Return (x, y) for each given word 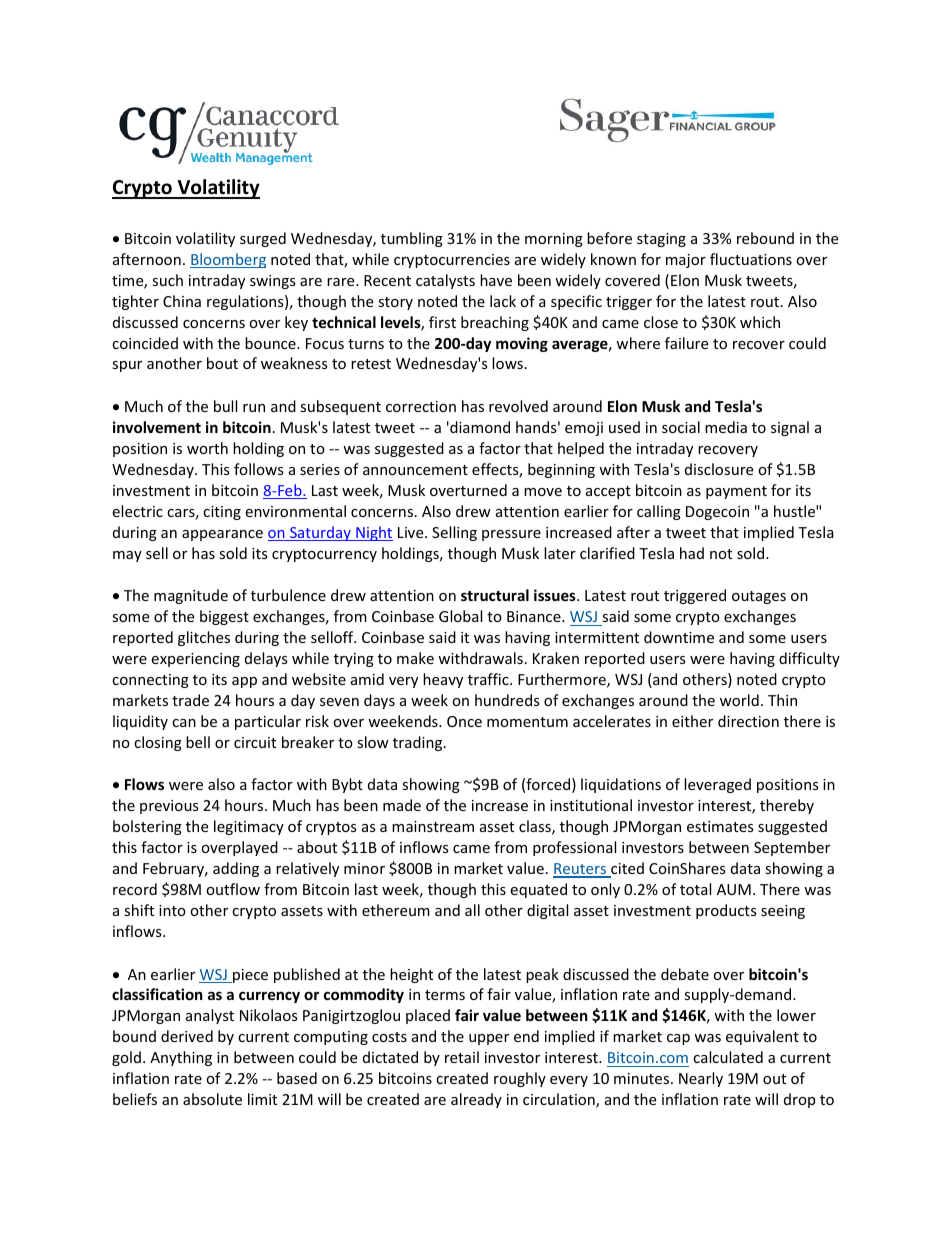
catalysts (445, 281)
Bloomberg (228, 260)
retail (462, 1057)
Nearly (701, 1079)
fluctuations (751, 259)
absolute (212, 1099)
